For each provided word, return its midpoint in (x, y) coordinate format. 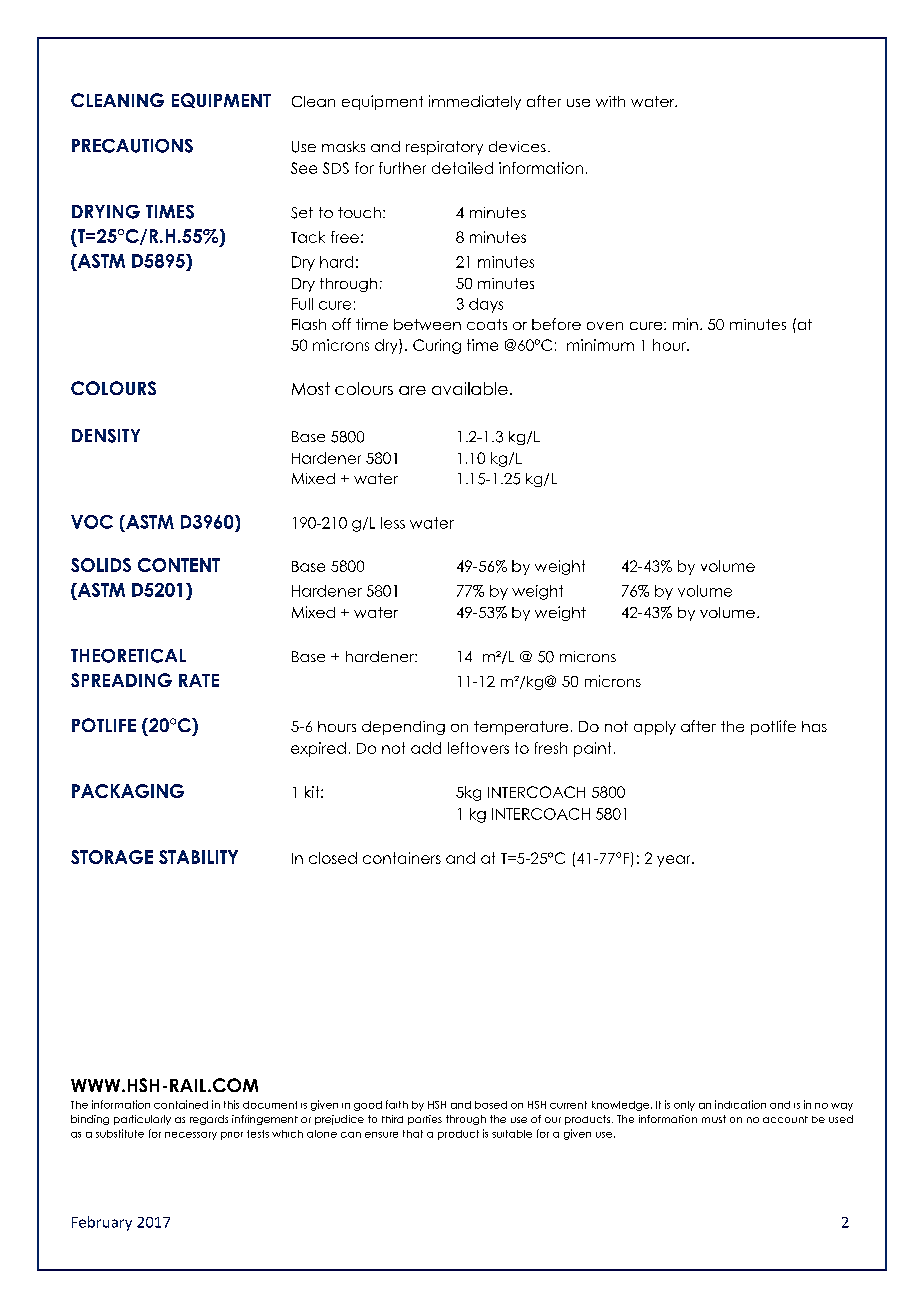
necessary (191, 1136)
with (610, 101)
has (814, 726)
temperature (521, 728)
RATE (199, 680)
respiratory (444, 148)
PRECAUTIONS (132, 146)
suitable (512, 1134)
